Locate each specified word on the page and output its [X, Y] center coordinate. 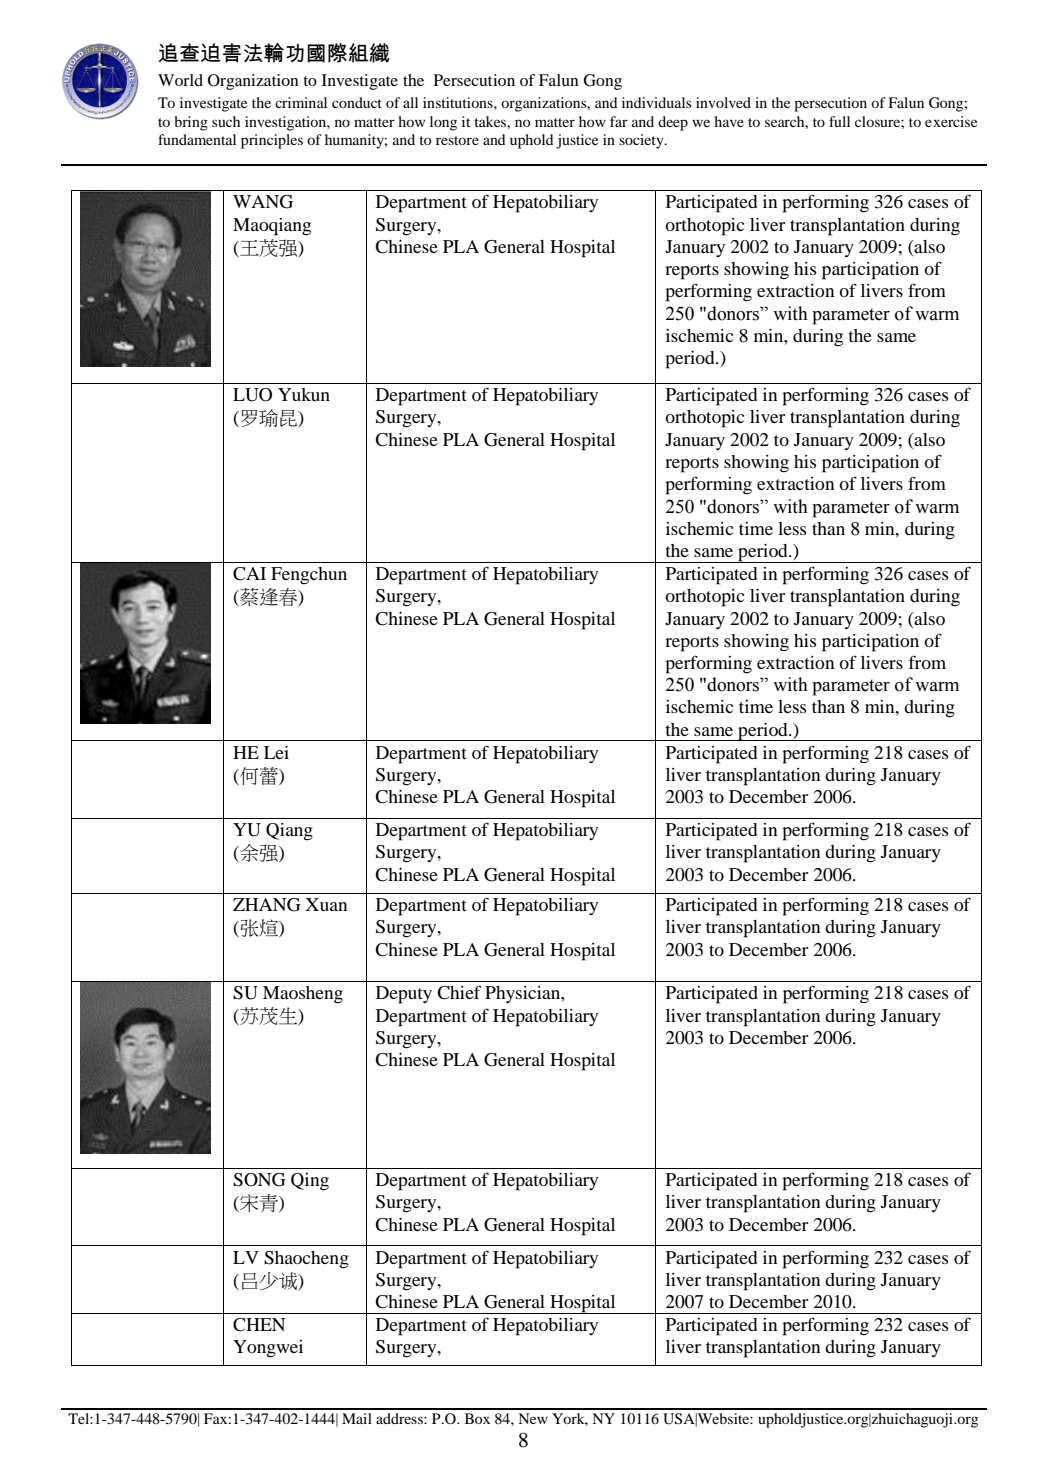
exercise [951, 121]
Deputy [404, 995]
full [839, 121]
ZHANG [267, 905]
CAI [249, 574]
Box [477, 1418]
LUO [252, 395]
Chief [459, 992]
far [619, 121]
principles [272, 141]
